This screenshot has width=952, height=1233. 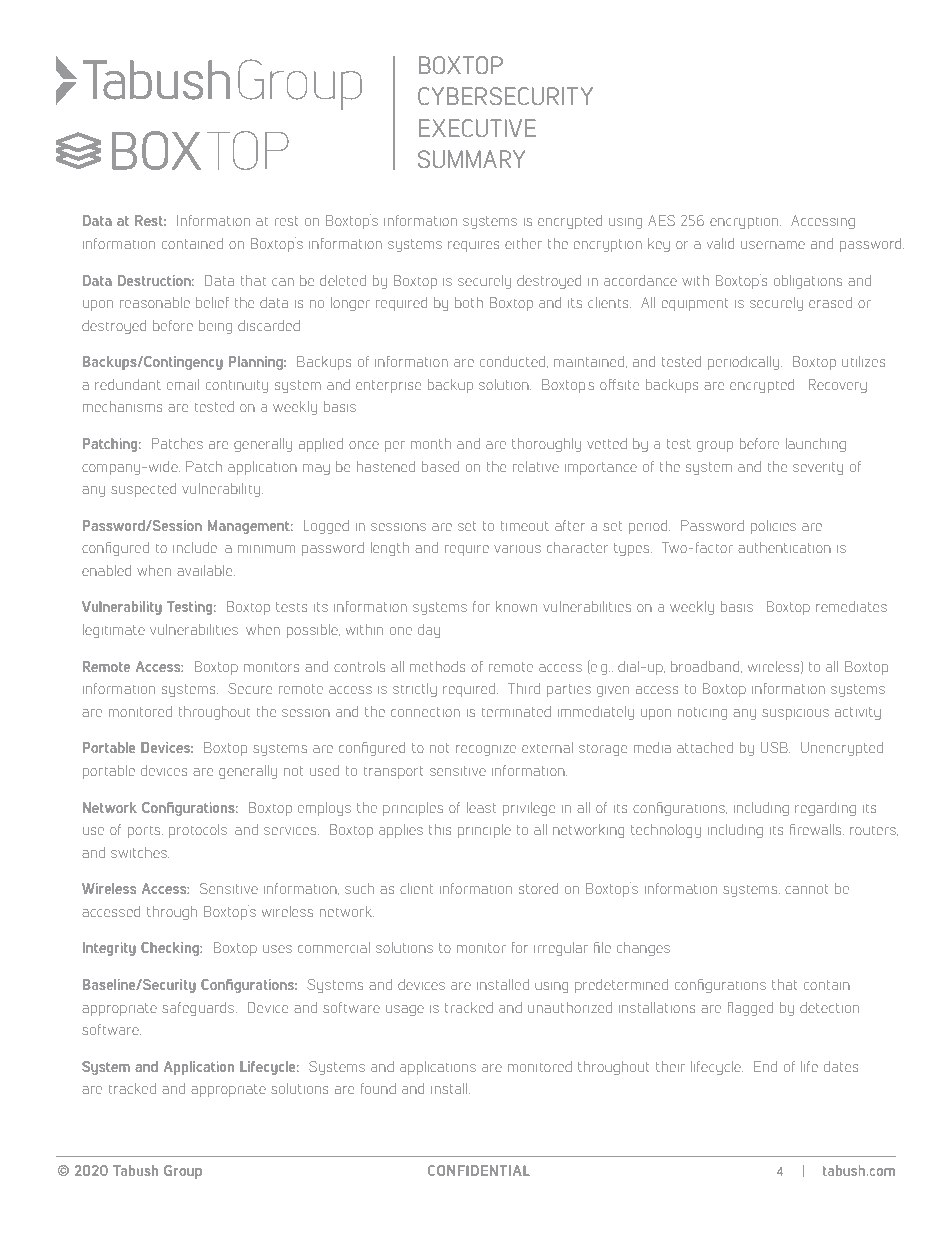 What do you see at coordinates (807, 889) in the screenshot?
I see `cannot` at bounding box center [807, 889].
